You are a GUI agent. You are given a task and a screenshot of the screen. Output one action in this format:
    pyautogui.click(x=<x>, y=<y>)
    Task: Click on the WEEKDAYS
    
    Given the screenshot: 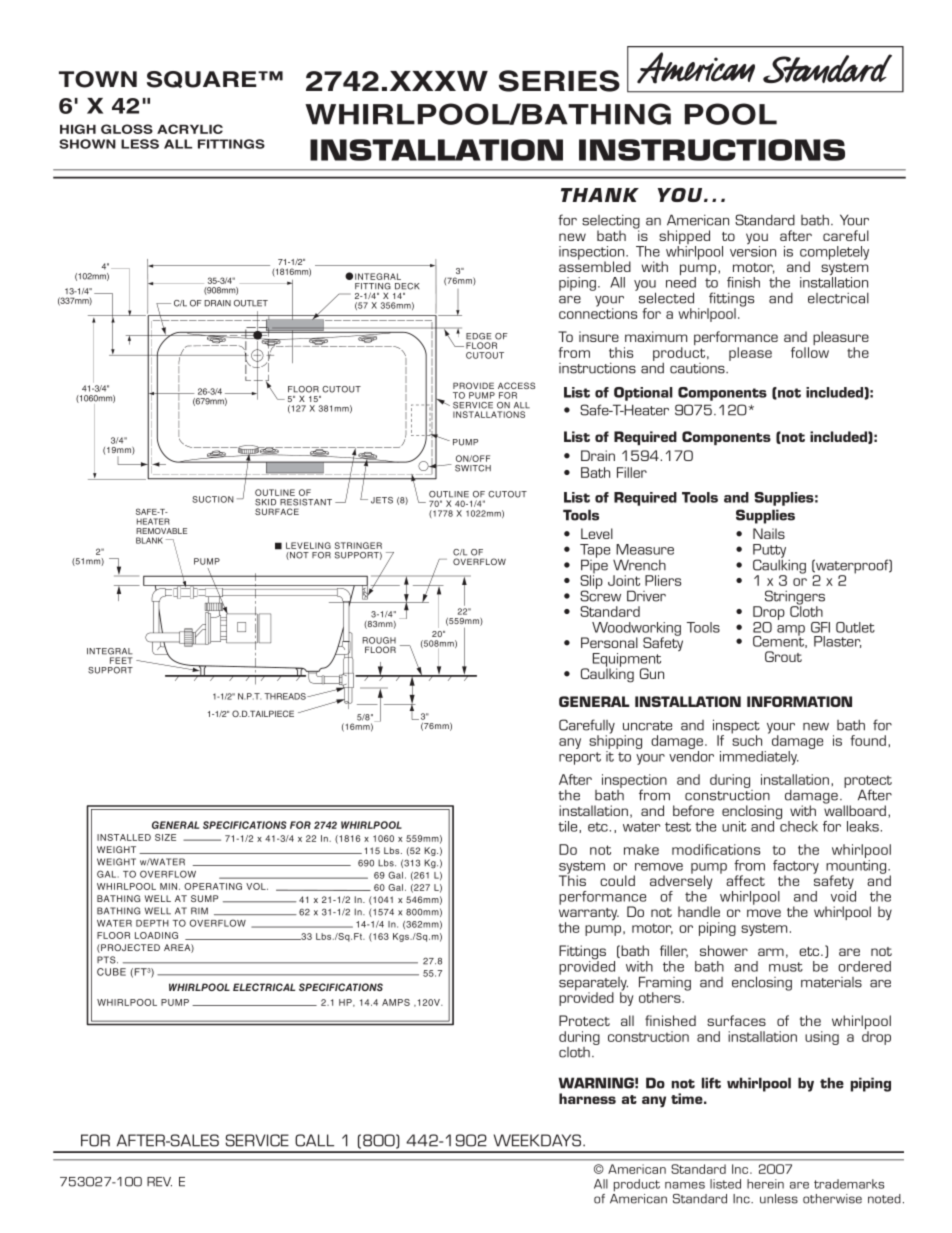 What is the action you would take?
    pyautogui.click(x=539, y=1140)
